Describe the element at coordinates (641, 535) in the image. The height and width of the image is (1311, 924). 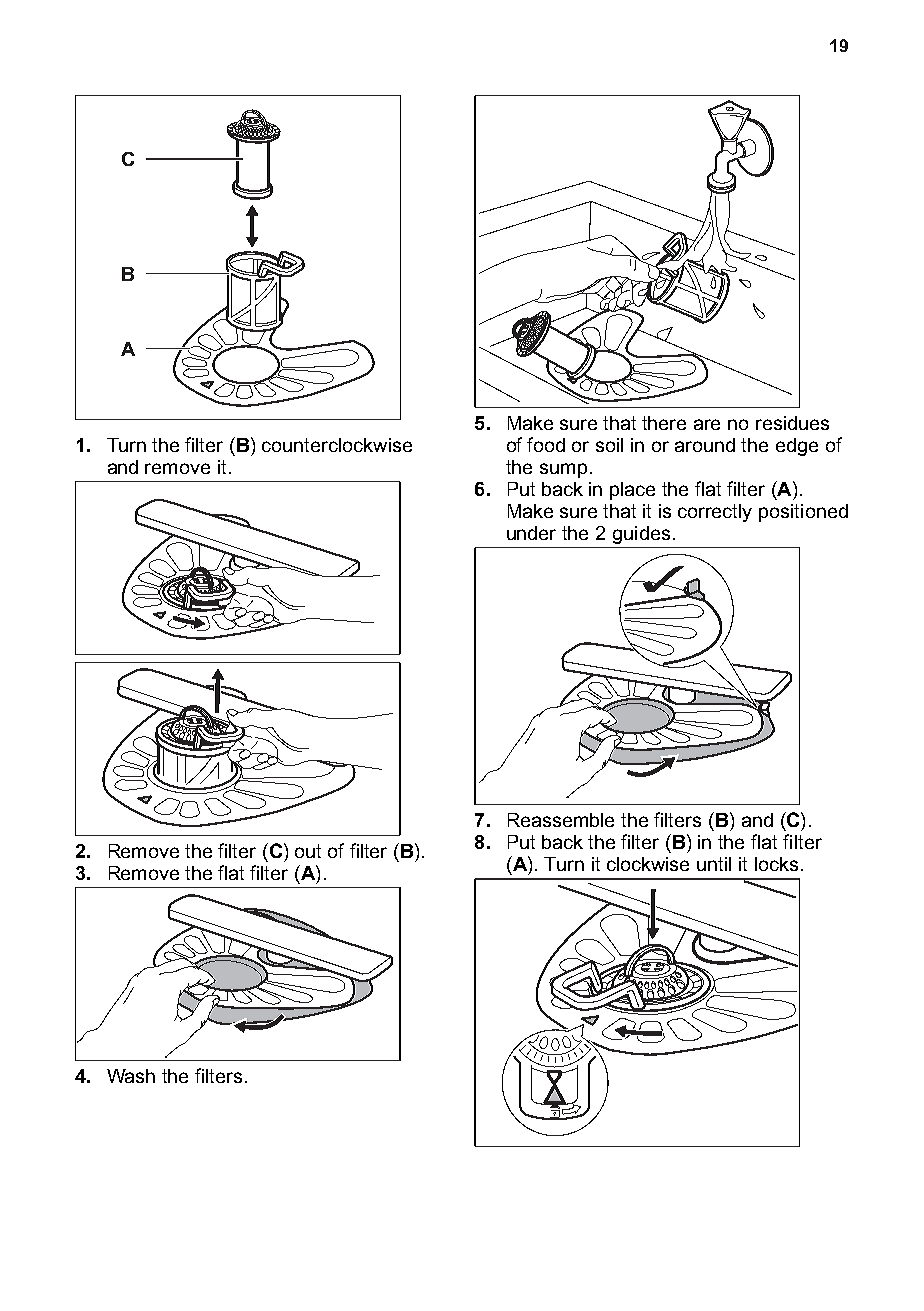
I see `guides` at that location.
